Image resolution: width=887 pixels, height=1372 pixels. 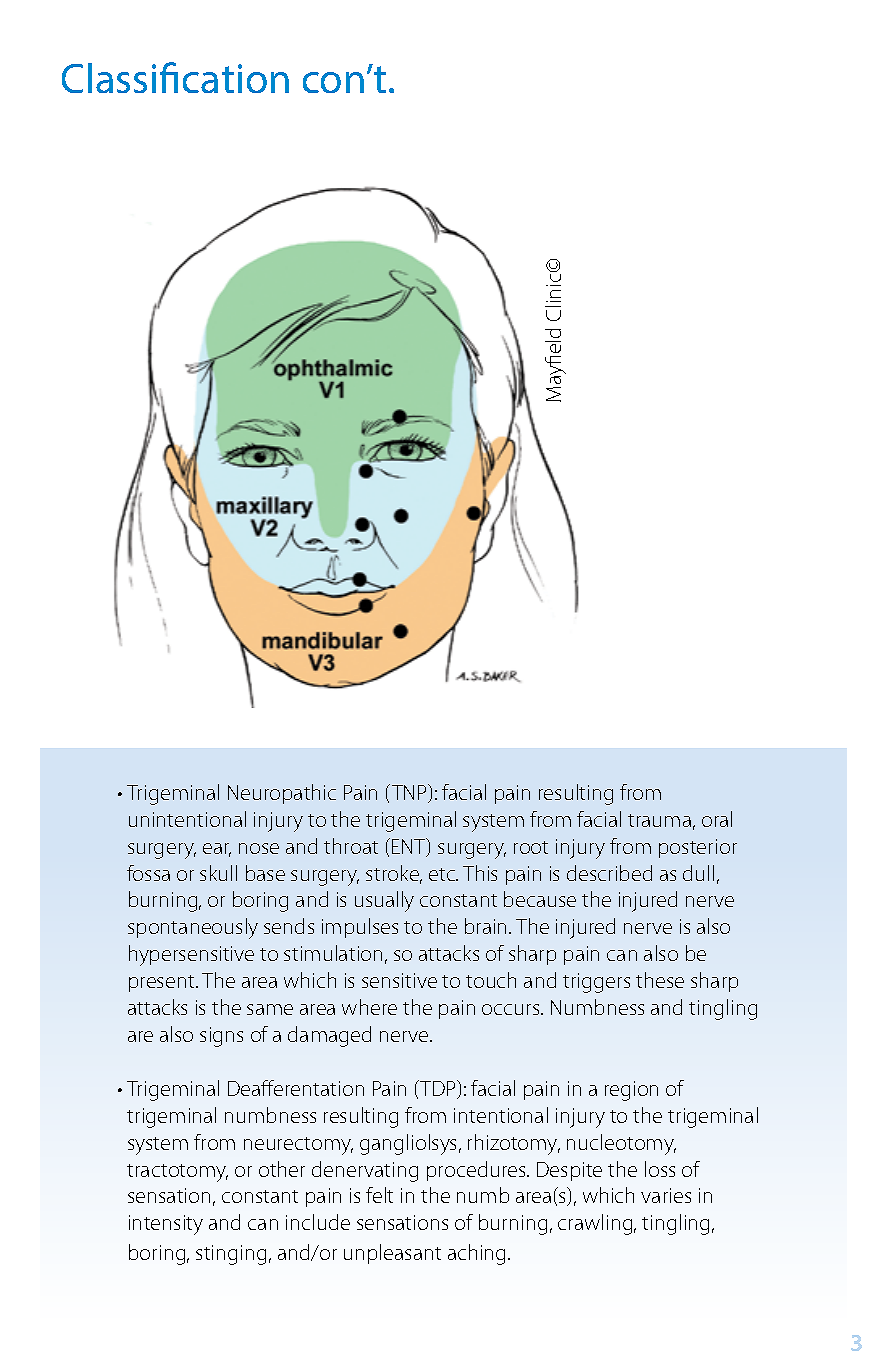 What do you see at coordinates (351, 846) in the image?
I see `throat` at bounding box center [351, 846].
